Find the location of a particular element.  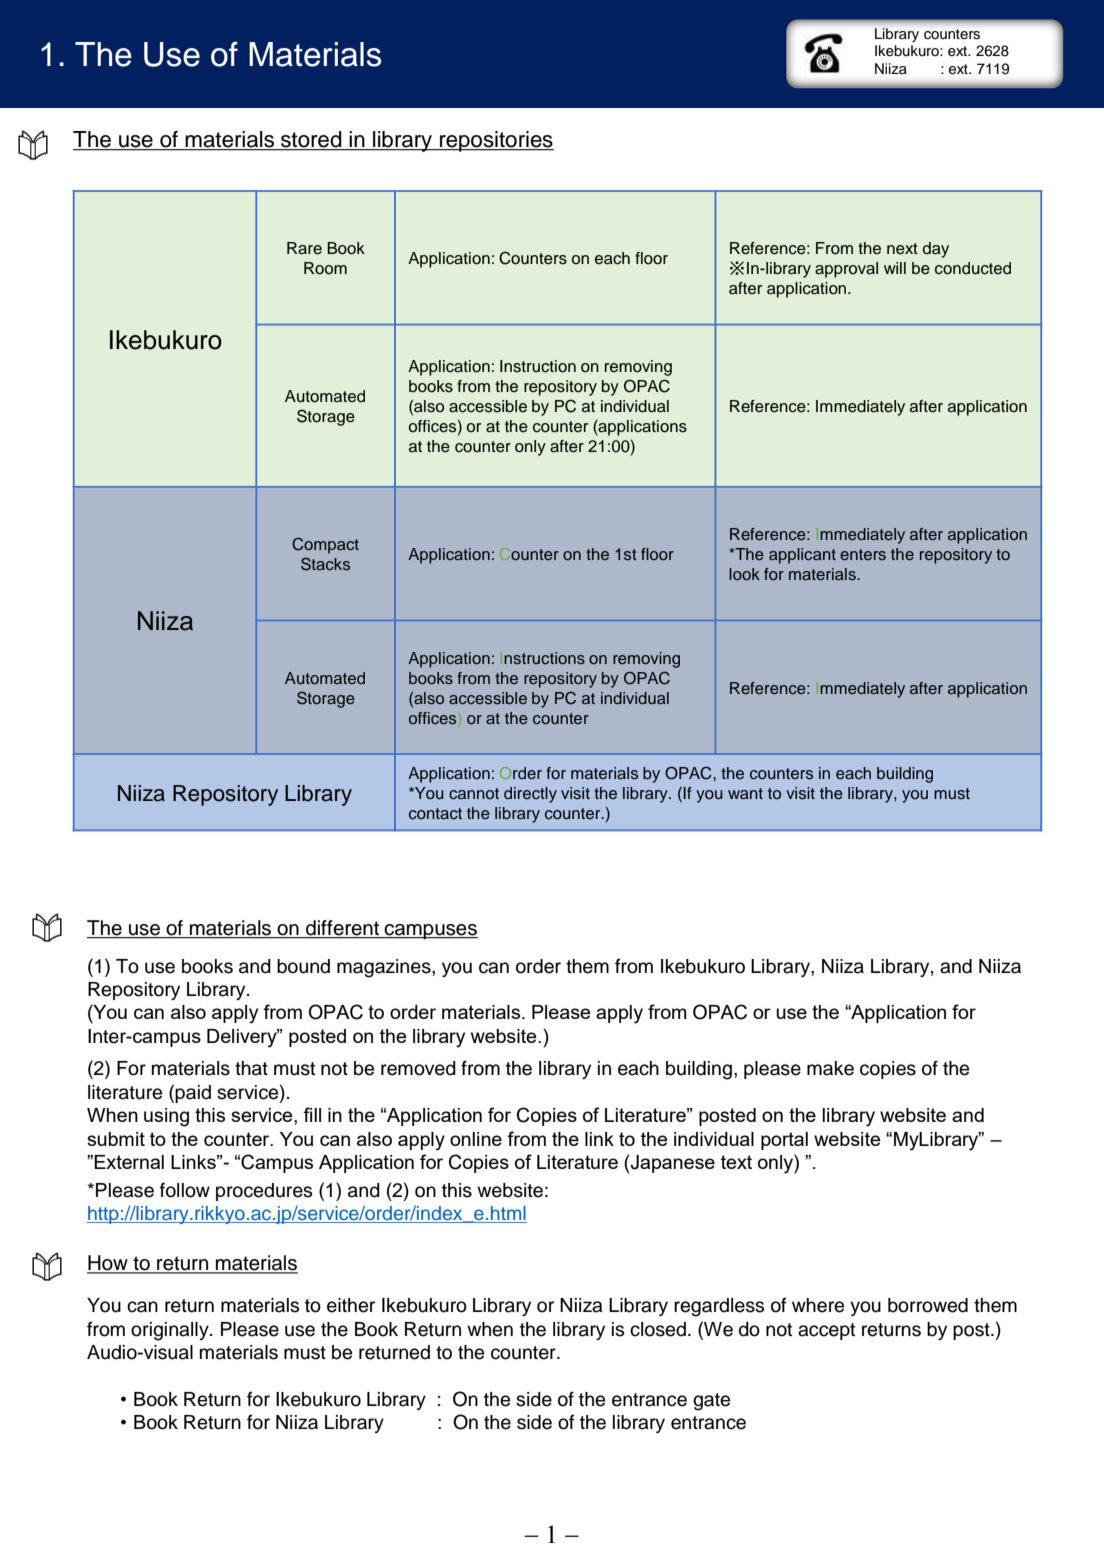

want is located at coordinates (745, 793).
